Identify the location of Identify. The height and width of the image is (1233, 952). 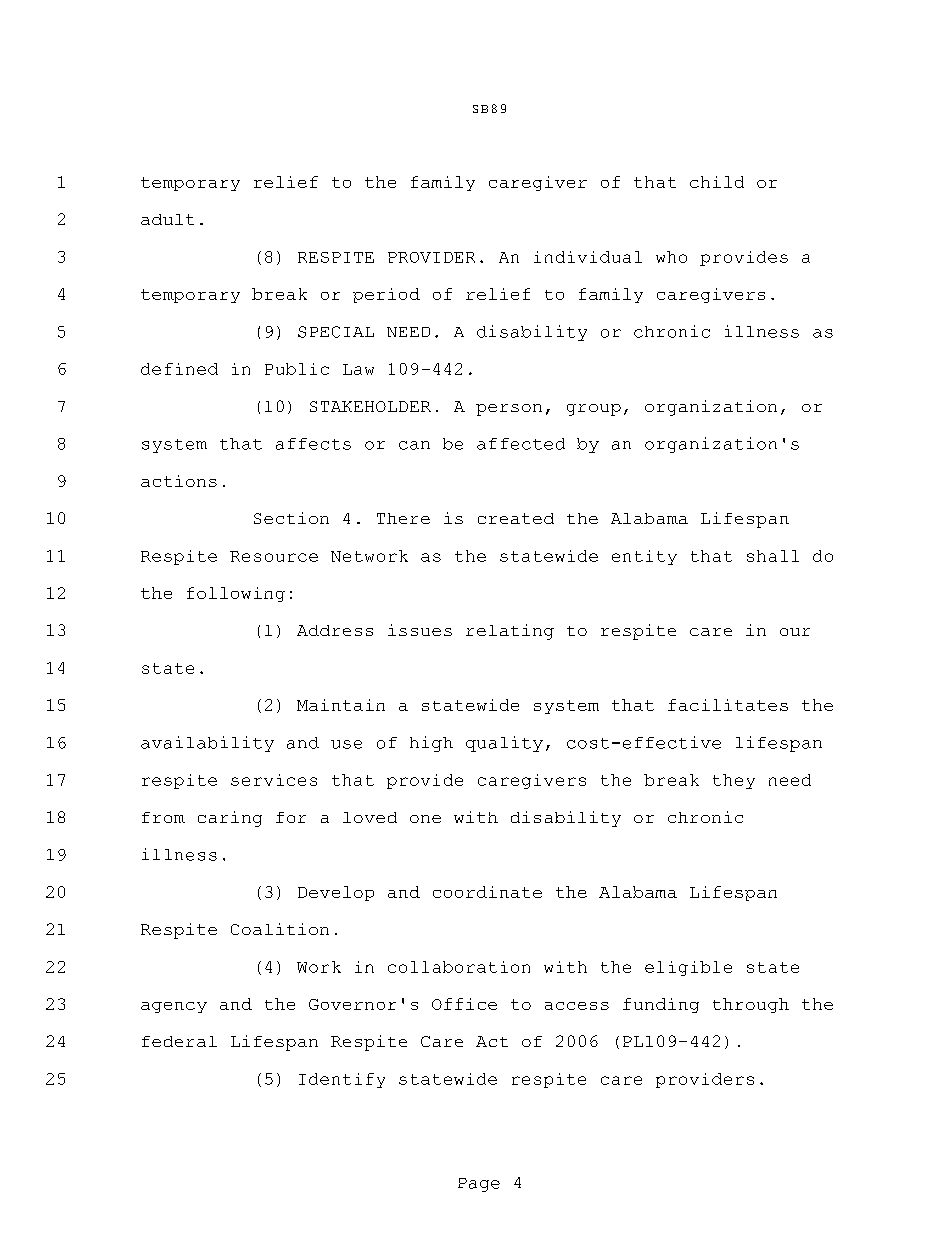
(342, 1080).
